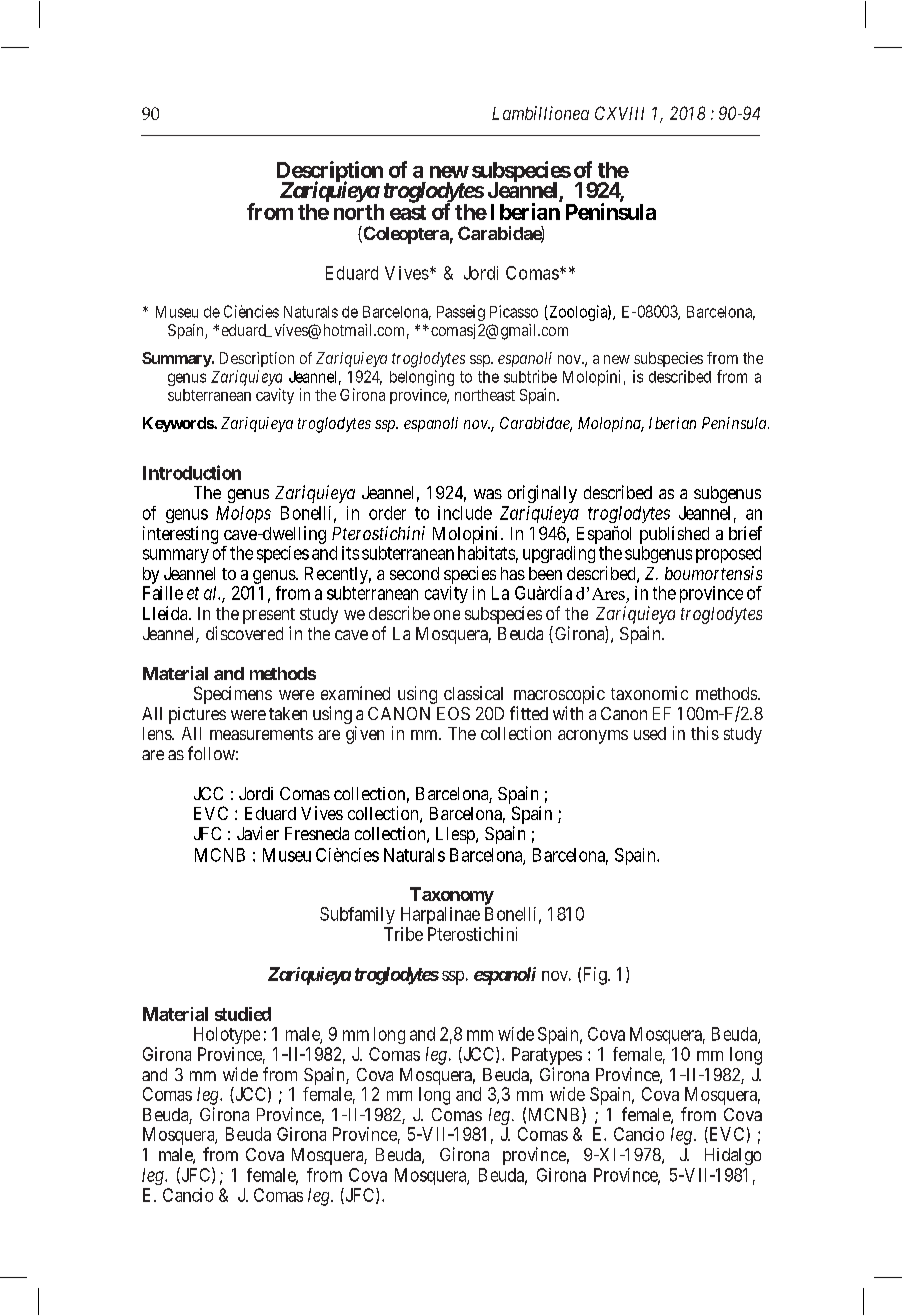 This screenshot has height=1316, width=903. Describe the element at coordinates (227, 1035) in the screenshot. I see `Holotype` at that location.
